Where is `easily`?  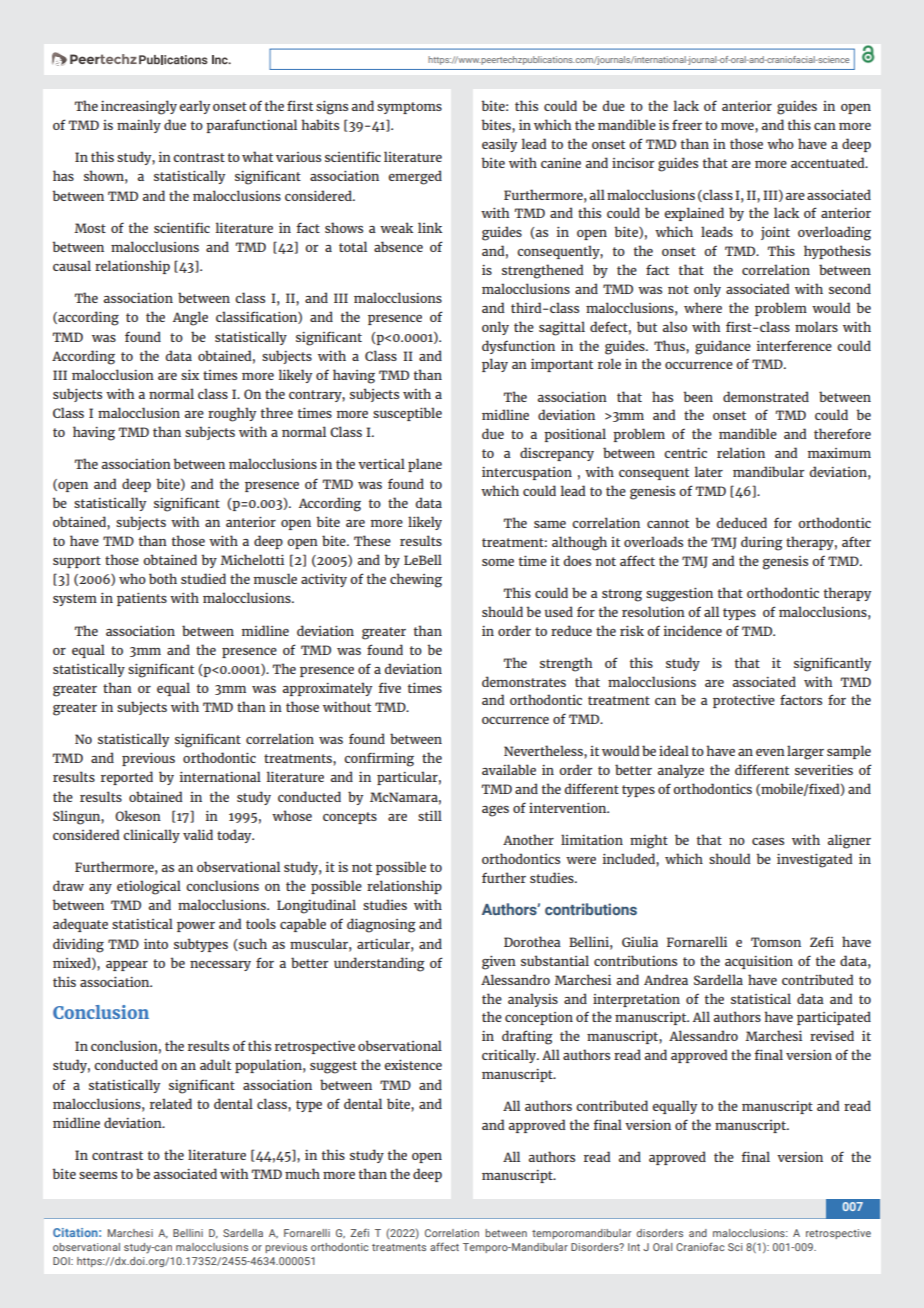
easily is located at coordinates (499, 145).
